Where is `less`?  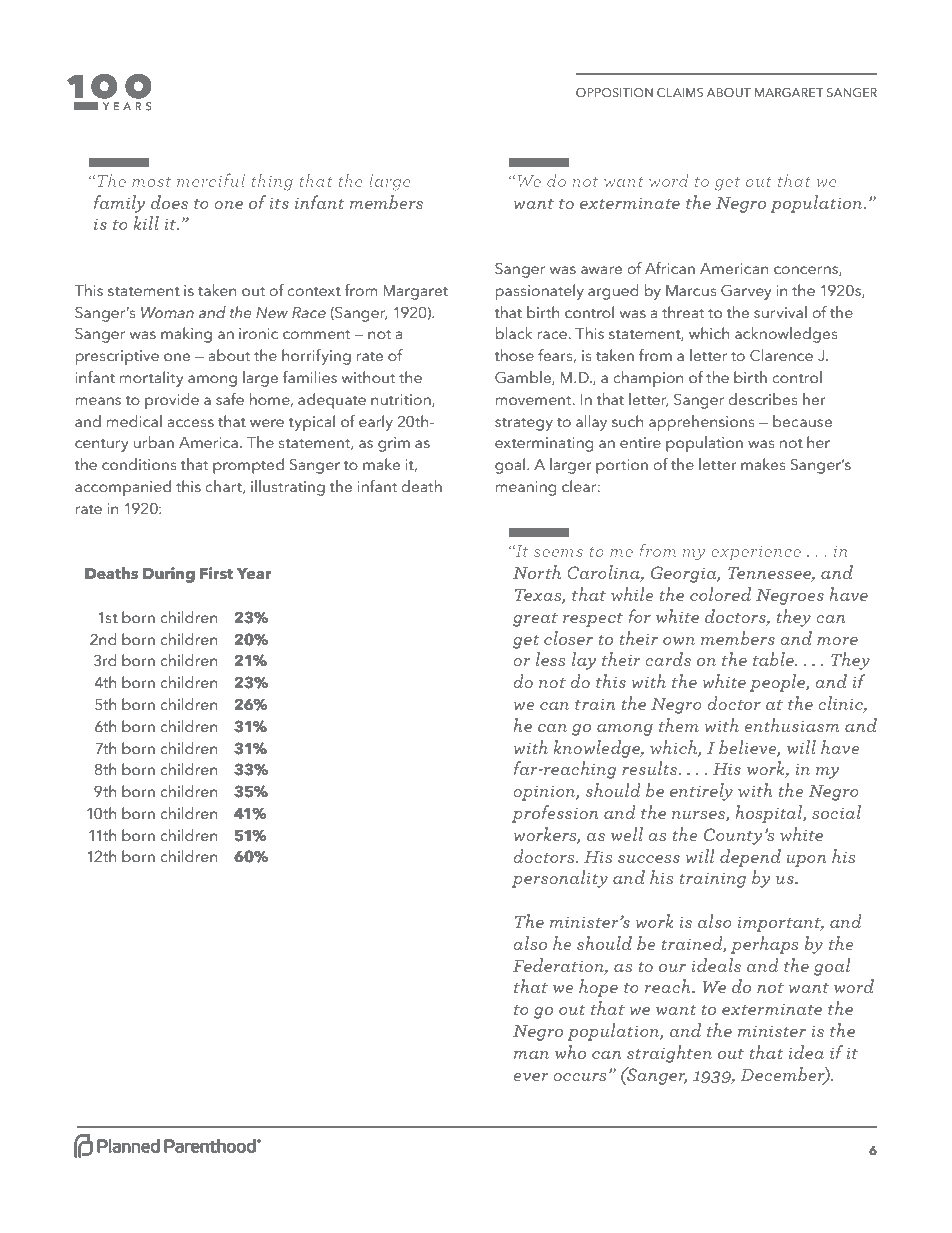 less is located at coordinates (551, 659).
